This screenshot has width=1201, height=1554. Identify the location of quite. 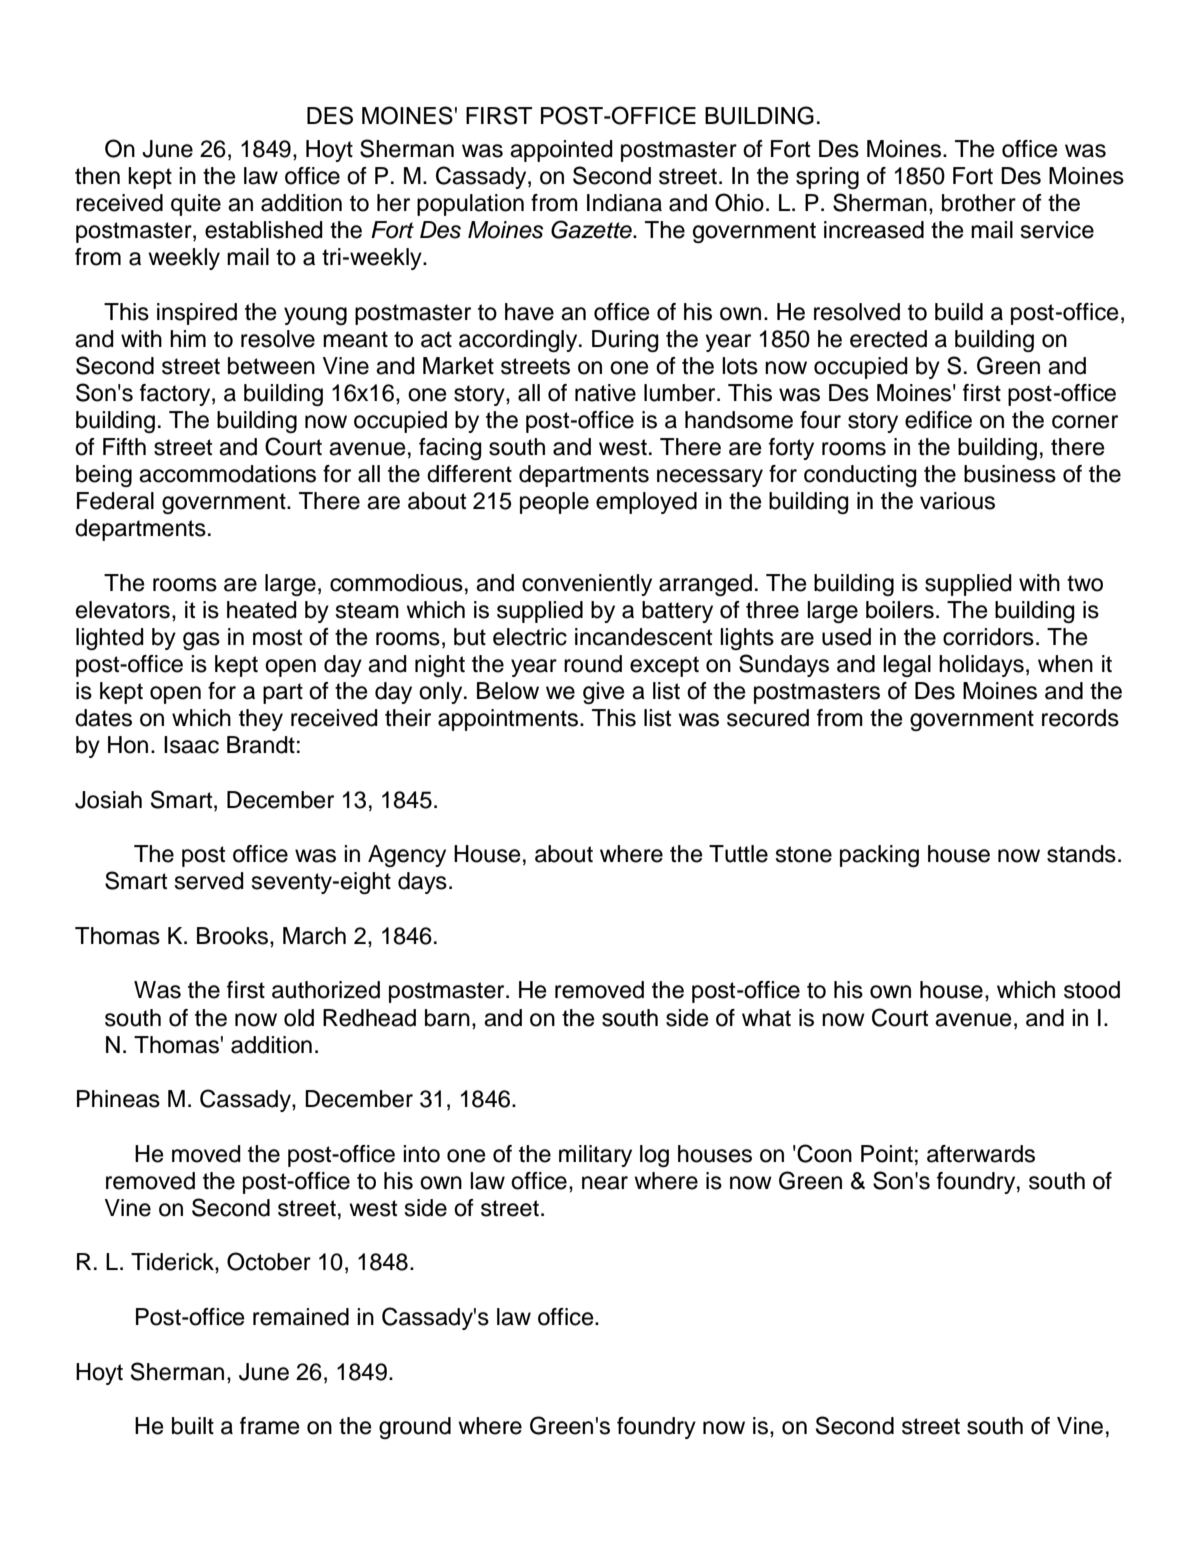
(196, 205).
